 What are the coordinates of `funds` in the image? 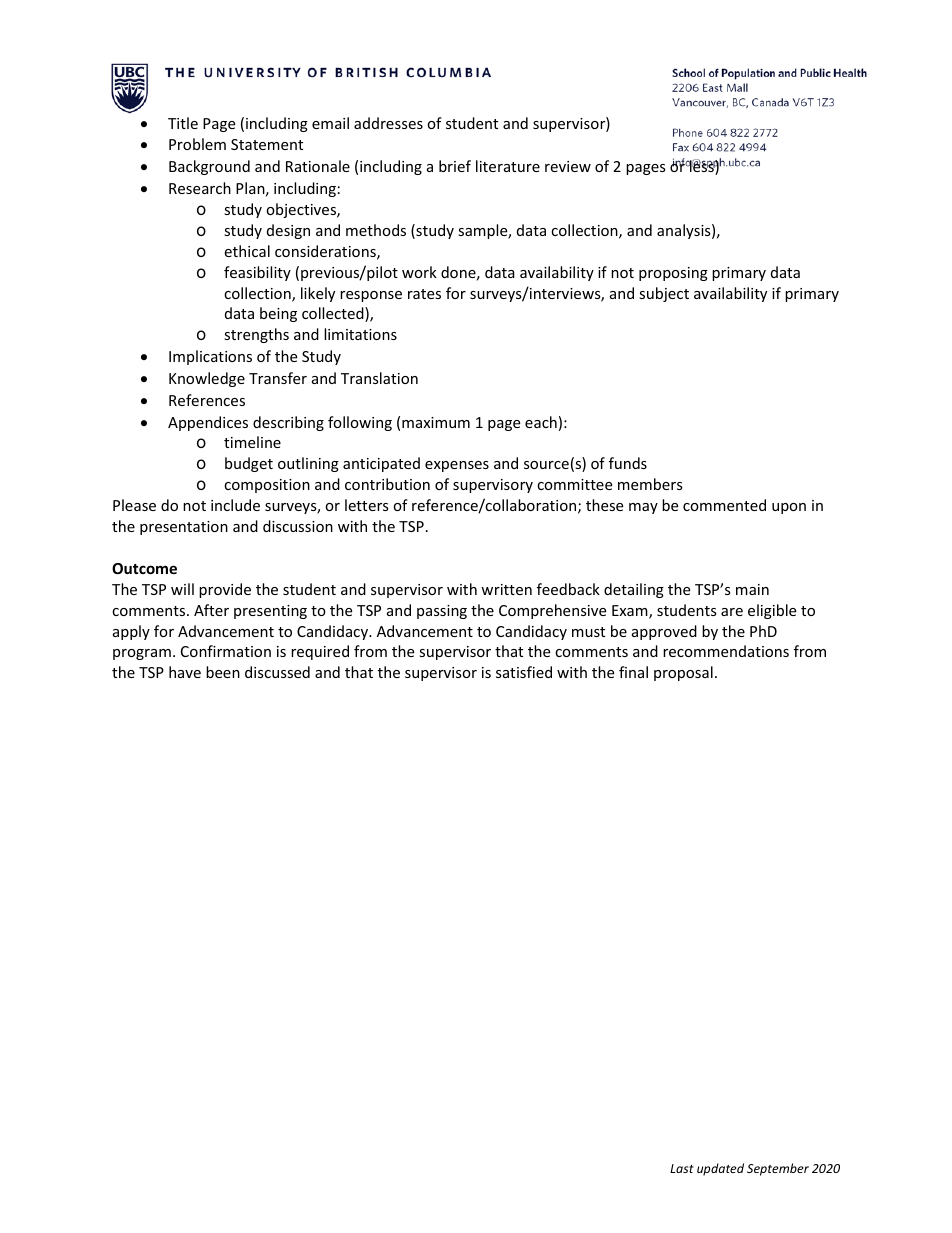 It's located at (628, 463).
